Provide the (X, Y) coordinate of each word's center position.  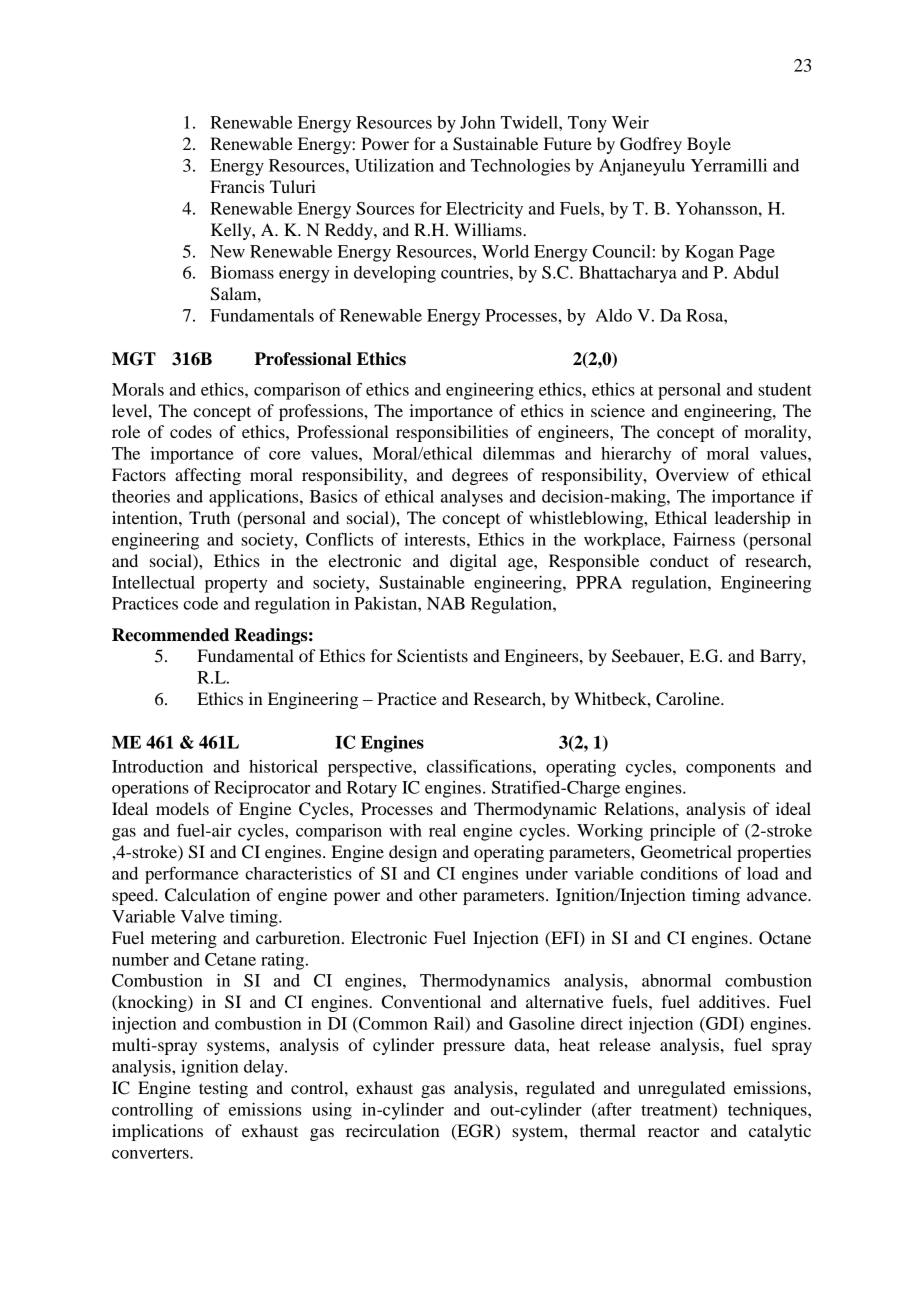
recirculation (392, 1130)
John (477, 122)
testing (223, 1089)
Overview (692, 475)
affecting (208, 476)
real (442, 830)
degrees (480, 476)
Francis (237, 186)
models (182, 808)
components (730, 769)
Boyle (709, 145)
